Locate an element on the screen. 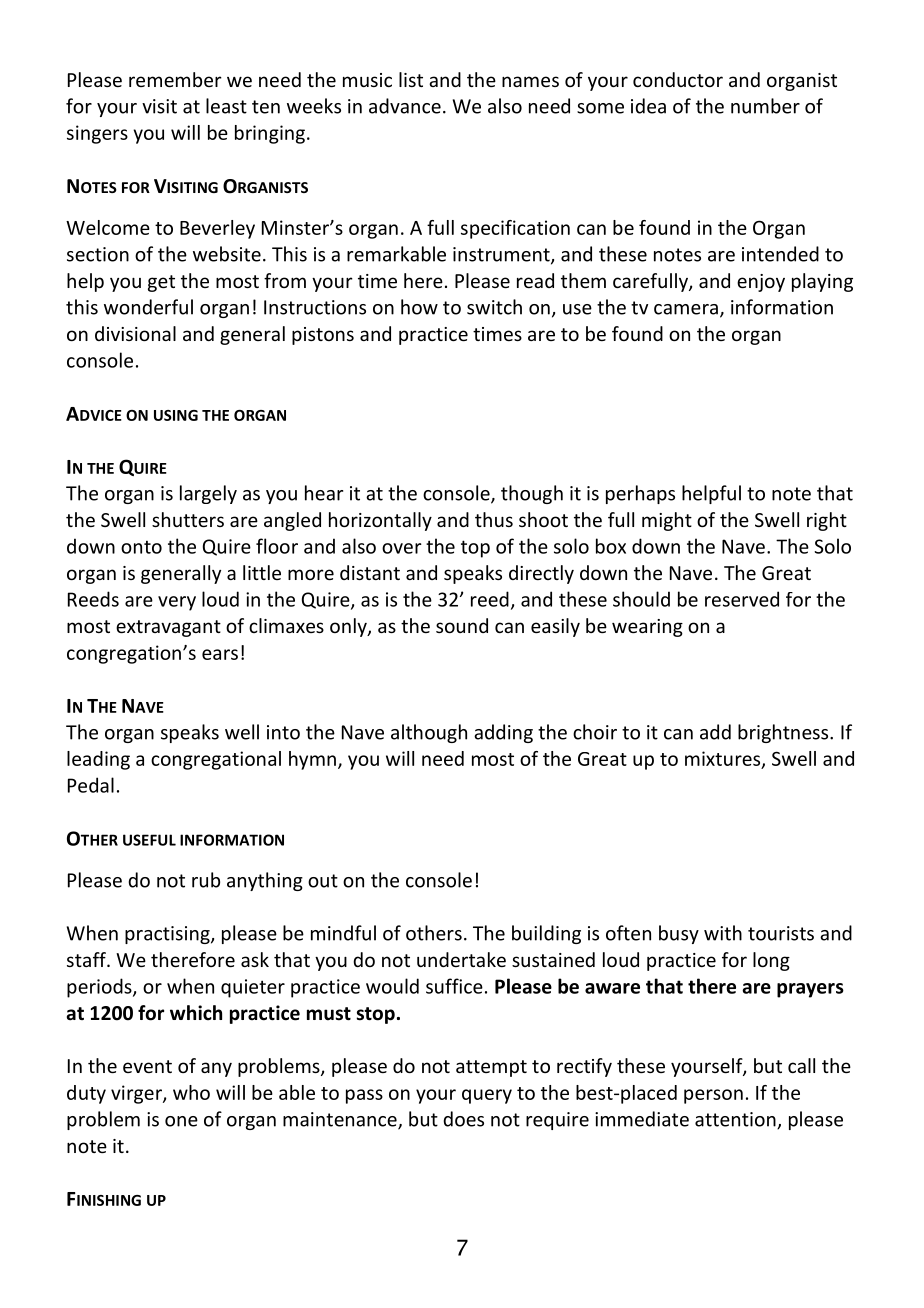 This screenshot has width=924, height=1308. advance is located at coordinates (405, 106).
